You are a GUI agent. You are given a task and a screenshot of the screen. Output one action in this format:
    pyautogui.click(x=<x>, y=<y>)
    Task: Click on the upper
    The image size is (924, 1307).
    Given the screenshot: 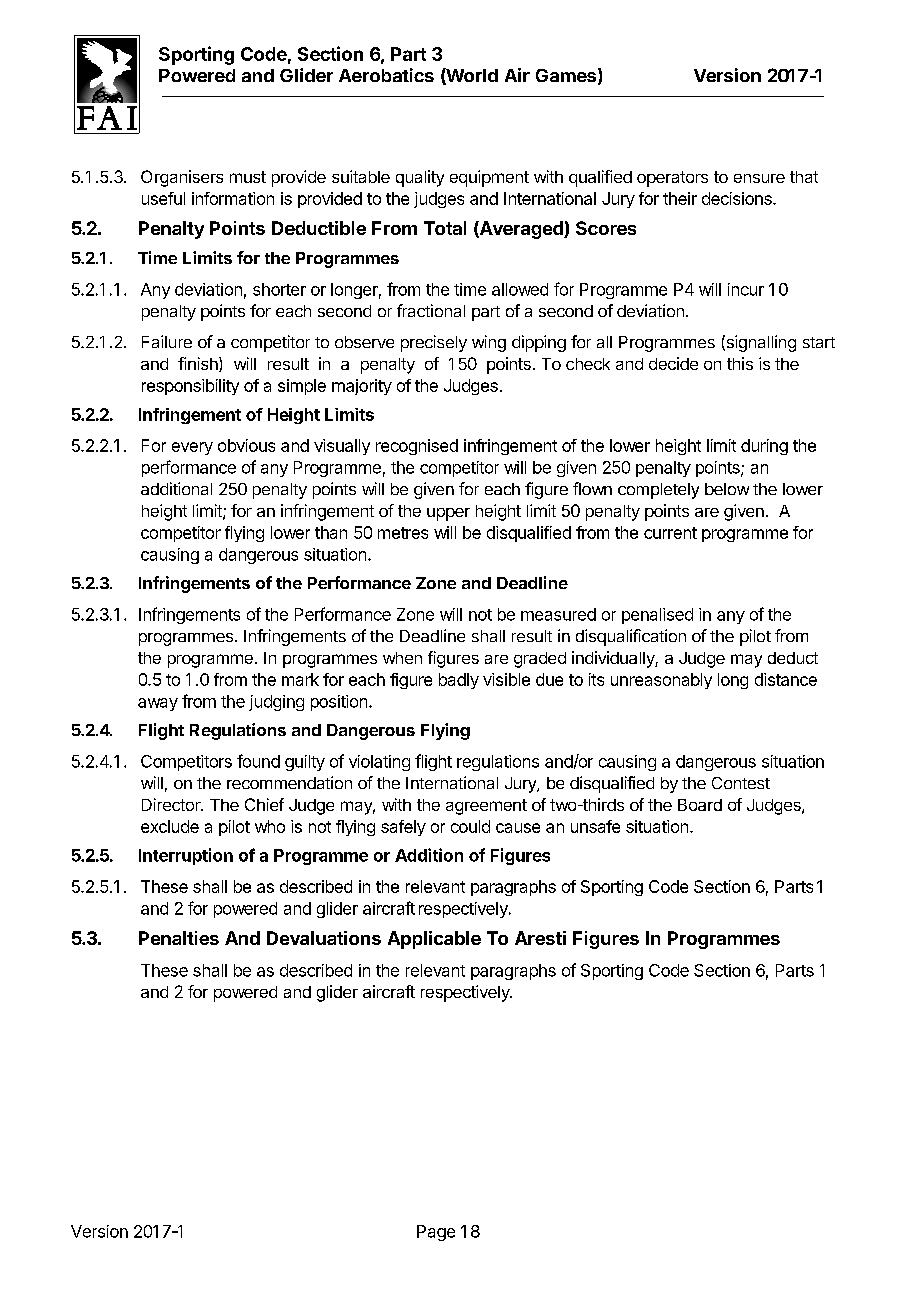 What is the action you would take?
    pyautogui.click(x=448, y=514)
